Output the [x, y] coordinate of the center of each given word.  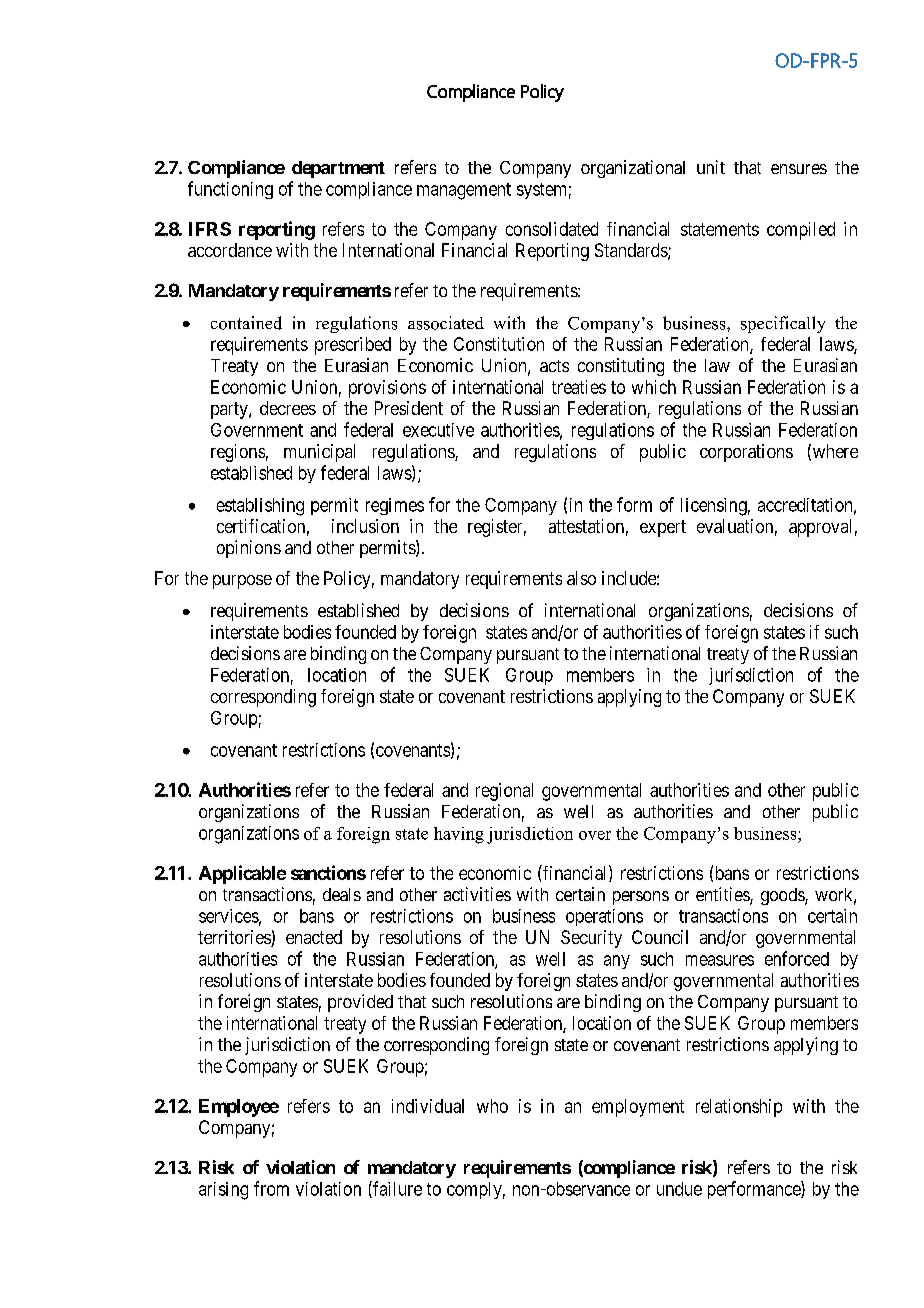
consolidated [552, 229]
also [581, 578]
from [271, 1188]
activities [477, 894]
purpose [242, 582]
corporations [746, 453]
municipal [319, 453]
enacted [314, 937]
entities [723, 895]
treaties [579, 387]
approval [820, 528]
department [338, 169]
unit [711, 167]
